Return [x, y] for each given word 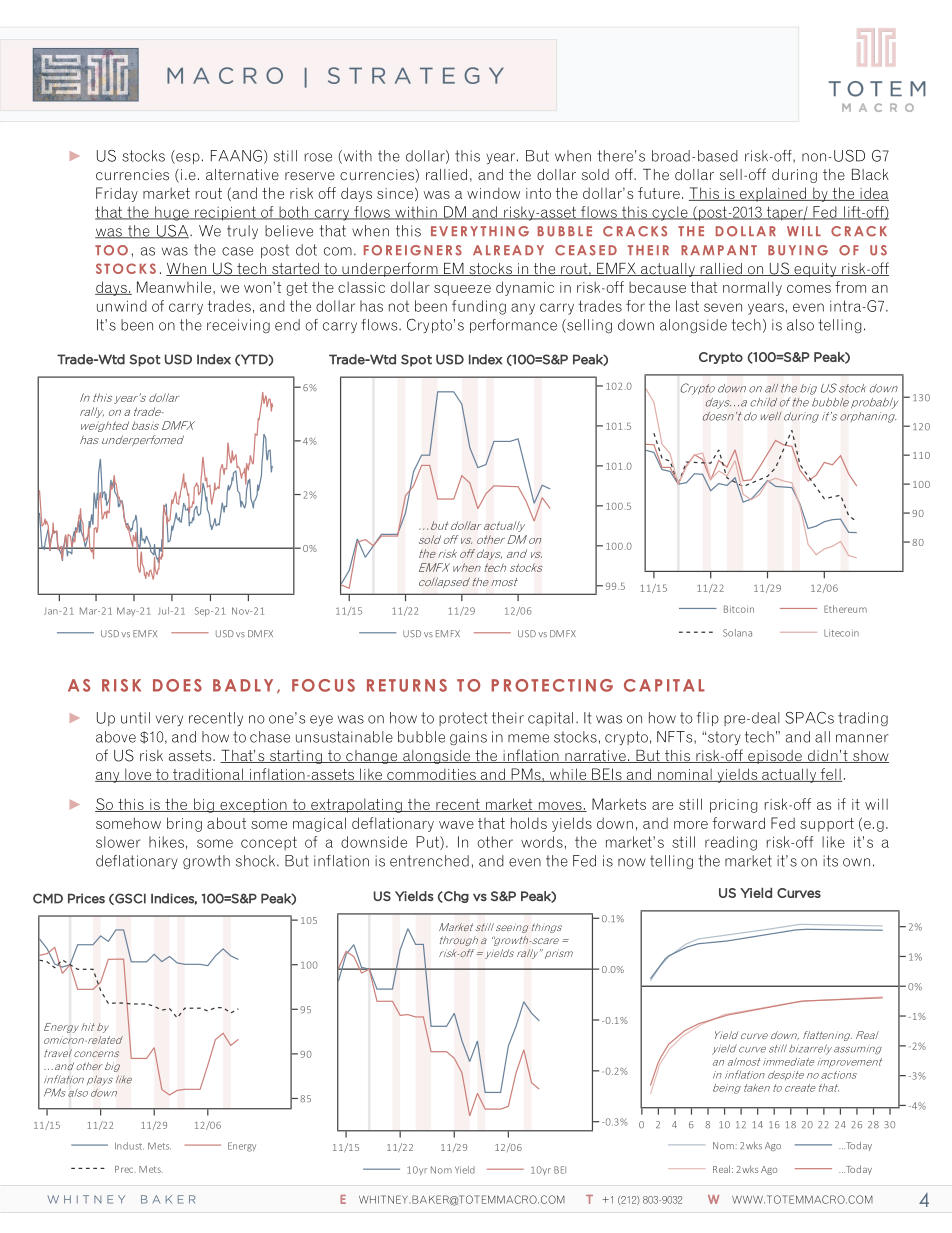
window [493, 193]
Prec [125, 1169]
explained [773, 194]
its [830, 861]
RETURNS [407, 685]
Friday [117, 194]
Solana [737, 633]
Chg [455, 897]
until [135, 718]
